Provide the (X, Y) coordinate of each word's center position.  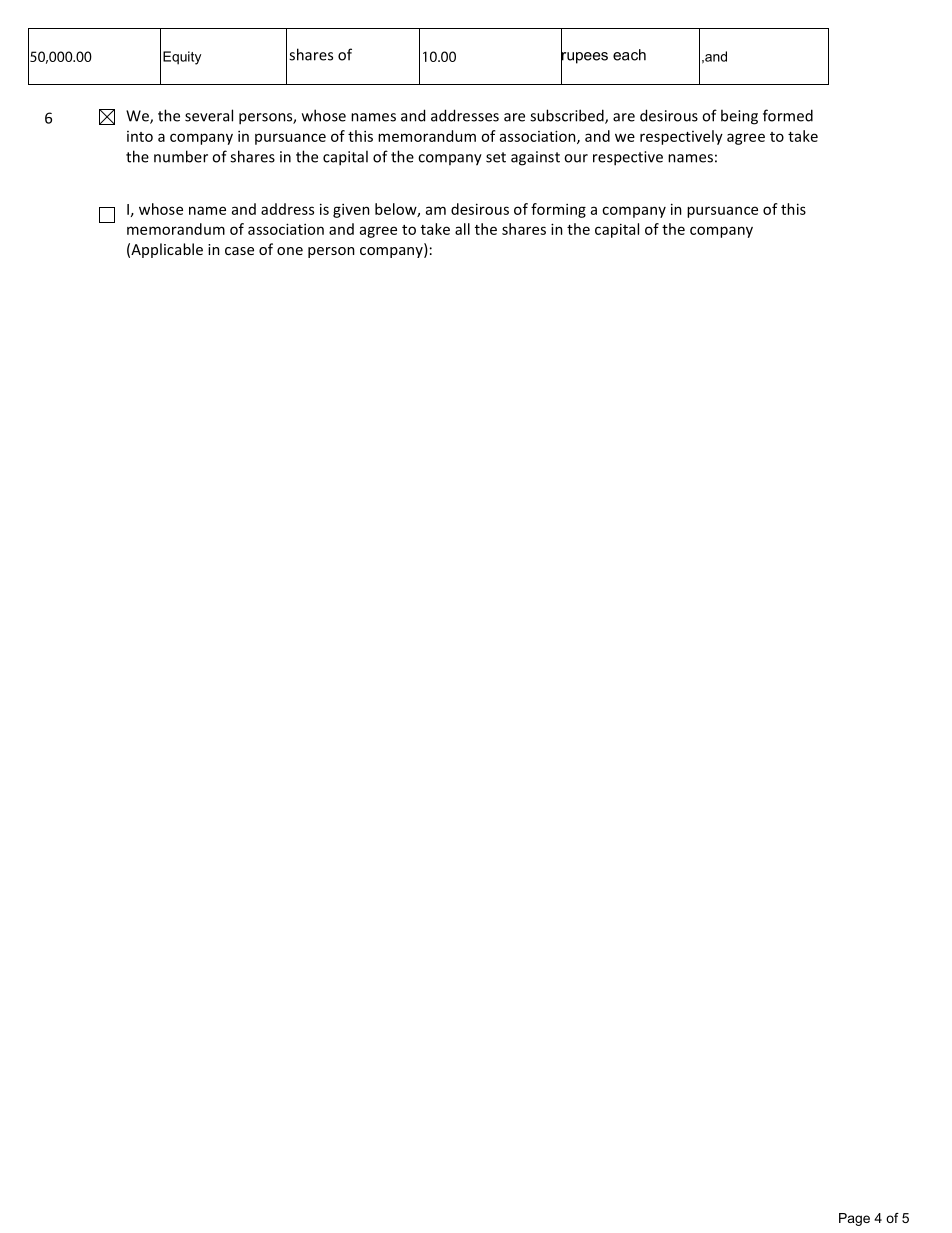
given (351, 210)
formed (788, 115)
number (181, 156)
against (535, 158)
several (209, 115)
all (462, 229)
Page (854, 1219)
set (496, 157)
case (239, 251)
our (576, 158)
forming (558, 210)
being (739, 117)
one (290, 251)
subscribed (568, 116)
